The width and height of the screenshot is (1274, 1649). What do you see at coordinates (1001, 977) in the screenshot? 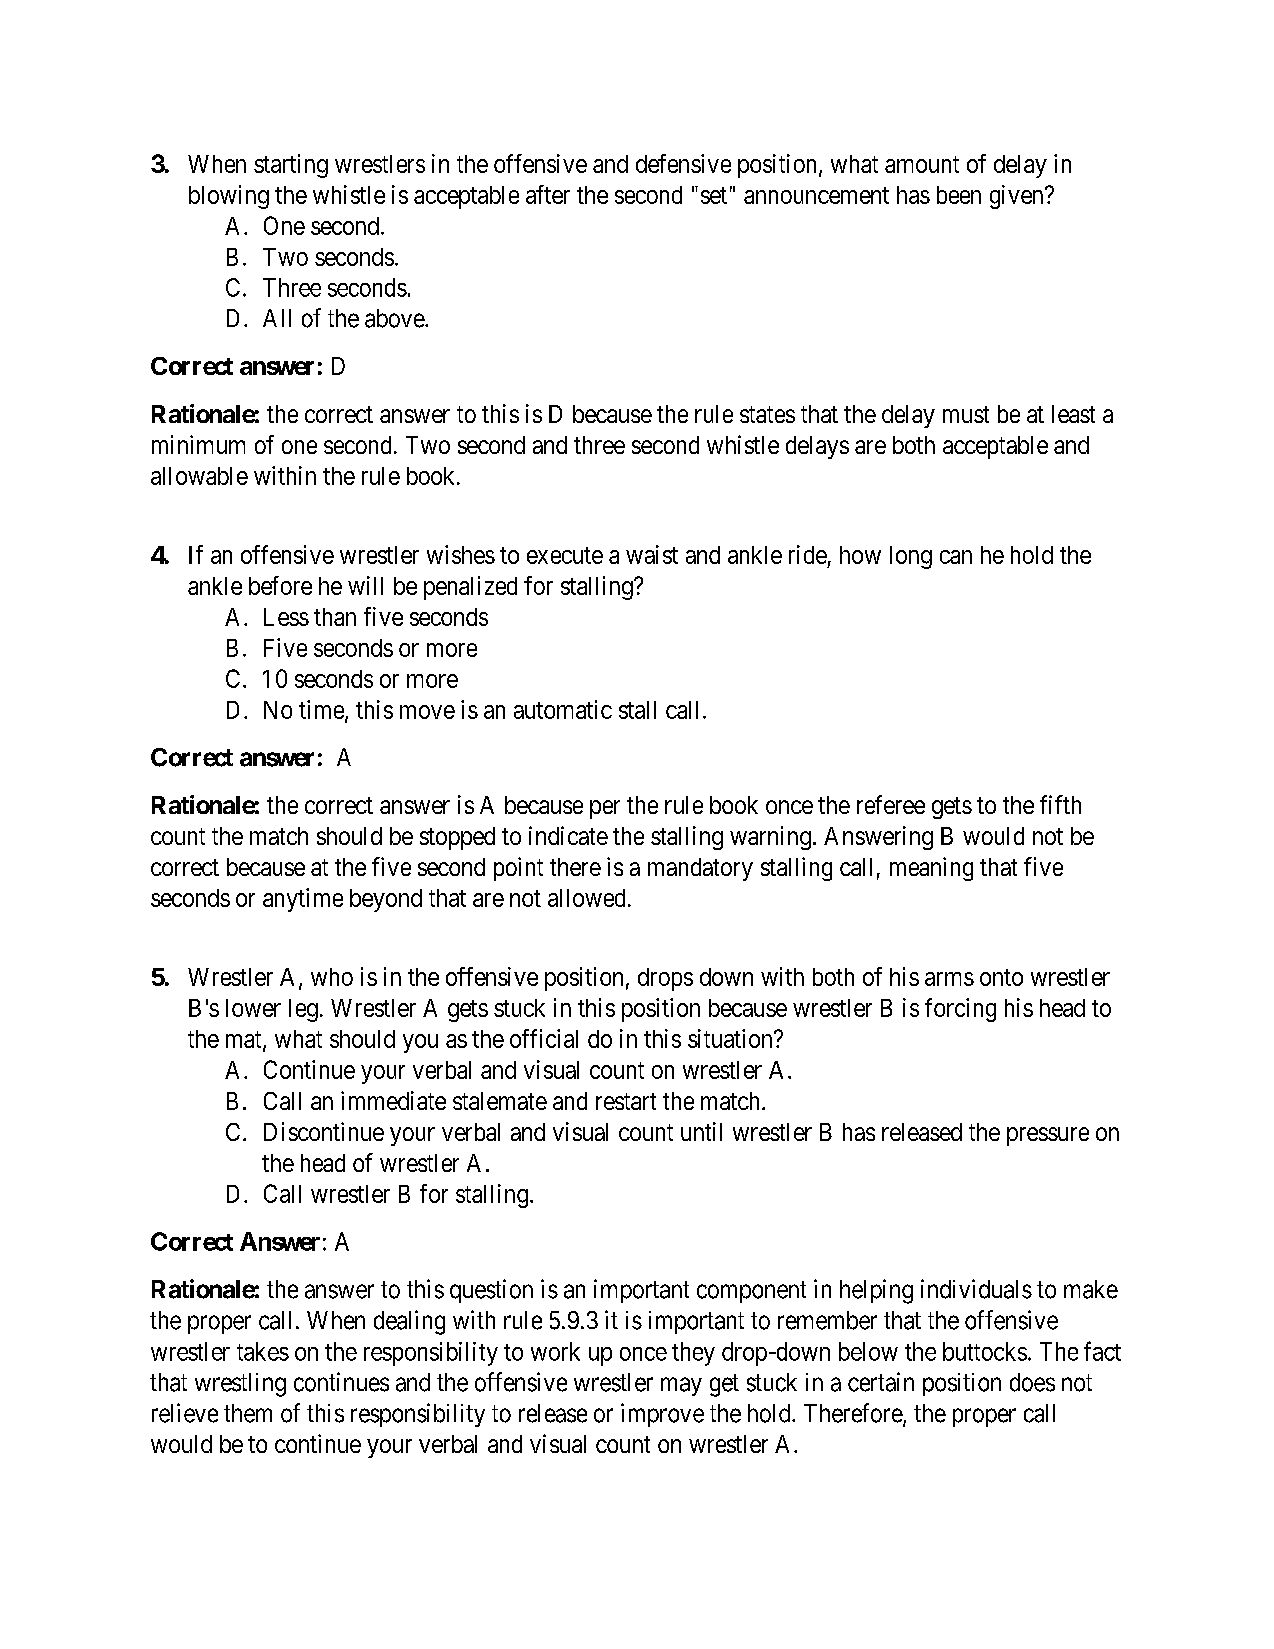
I see `onto` at bounding box center [1001, 977].
